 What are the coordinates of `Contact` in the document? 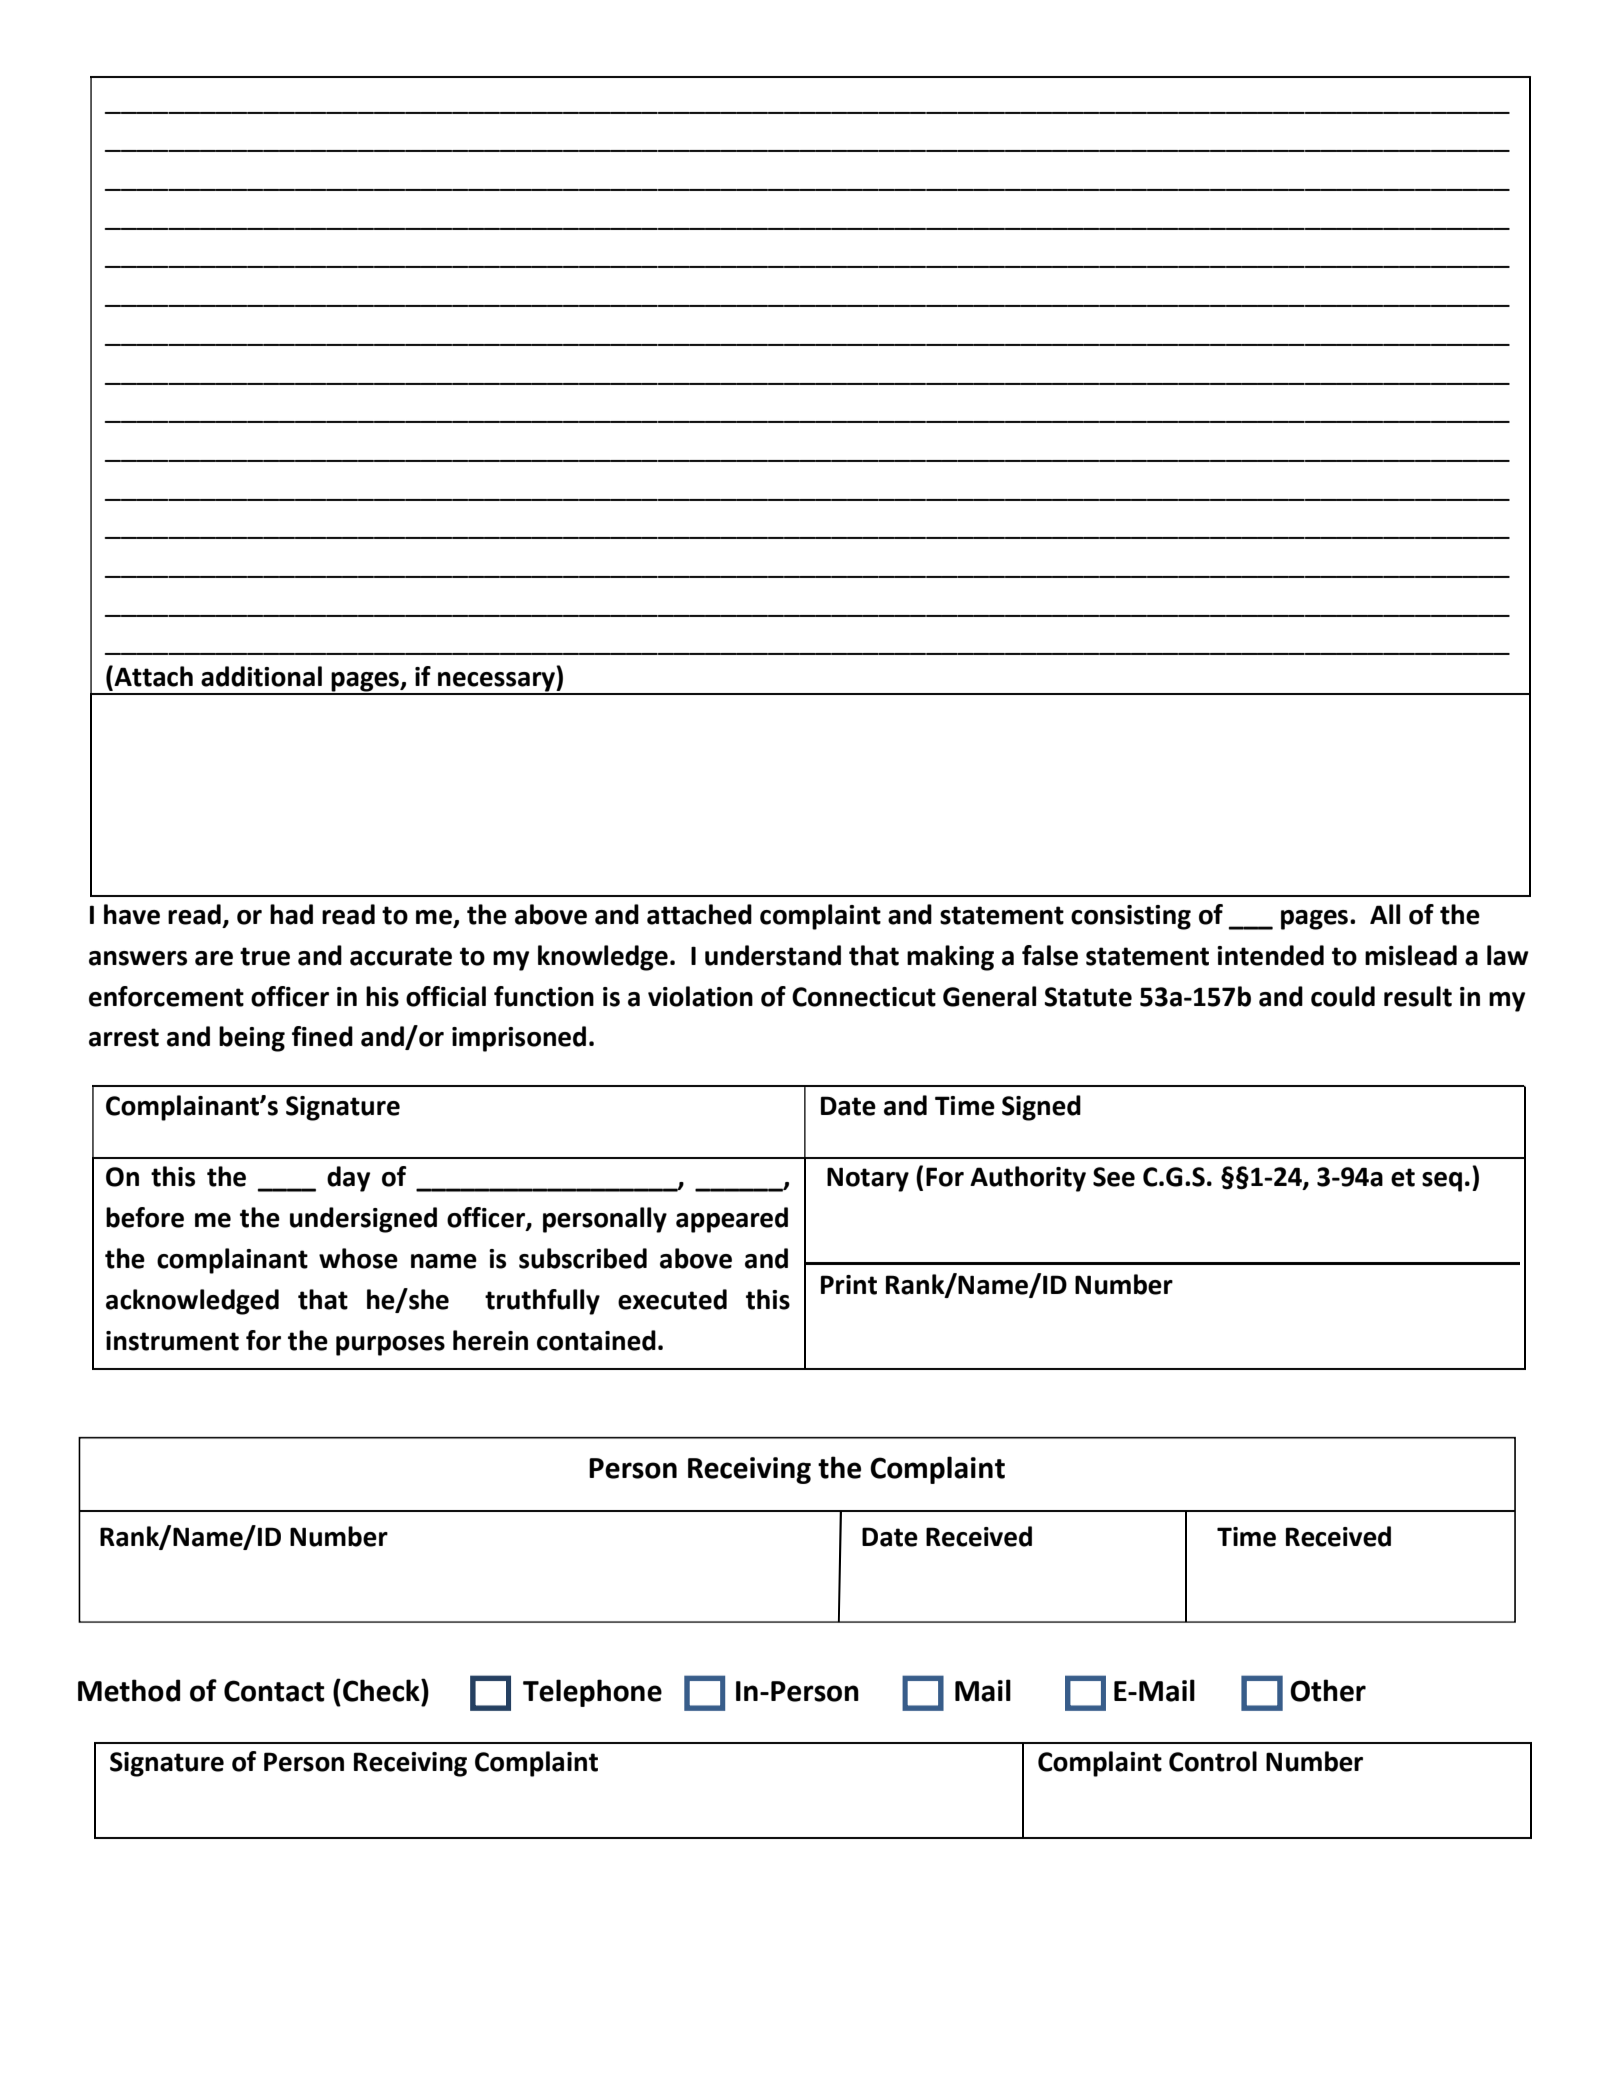 It's located at (274, 1691).
